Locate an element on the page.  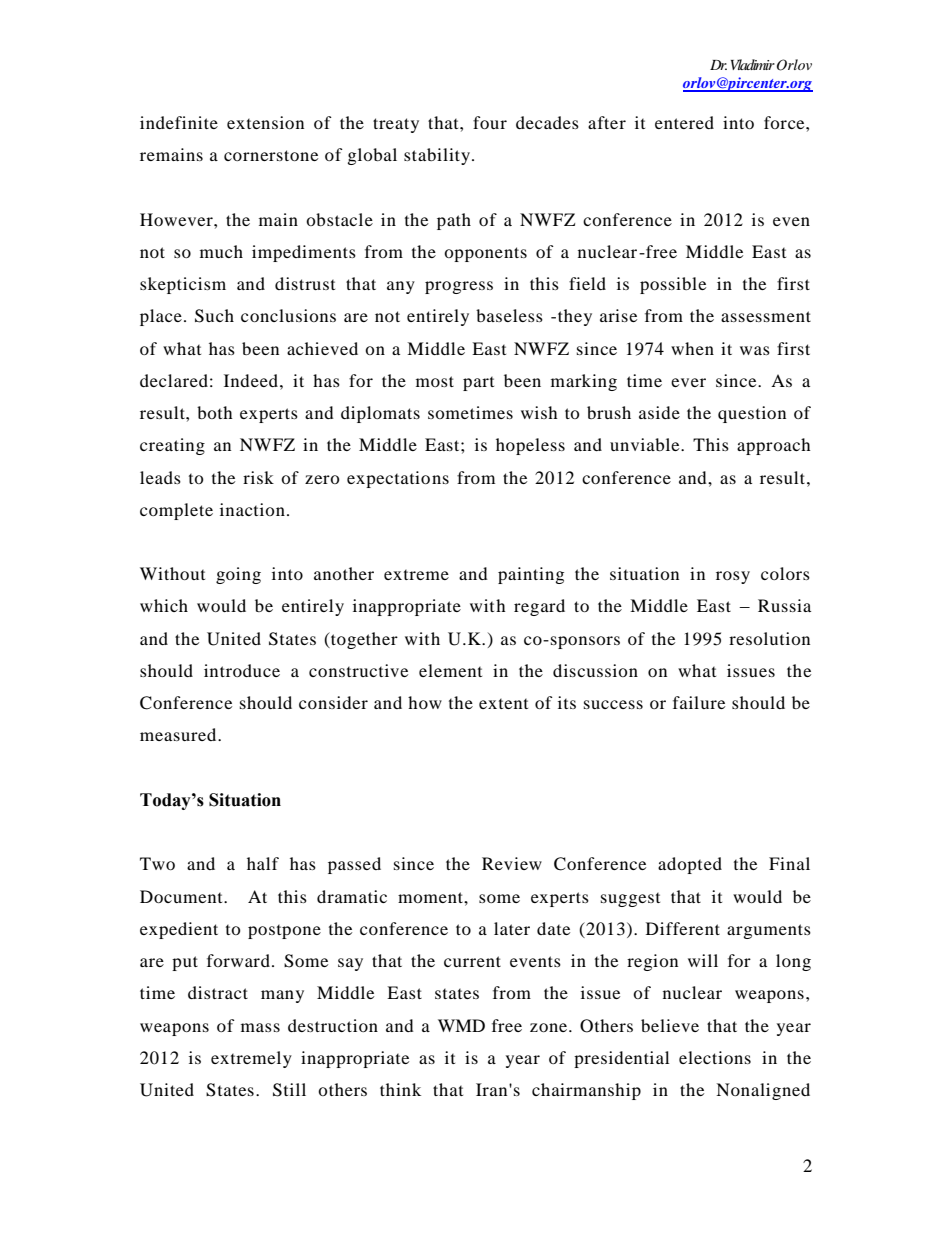
measured is located at coordinates (179, 734).
